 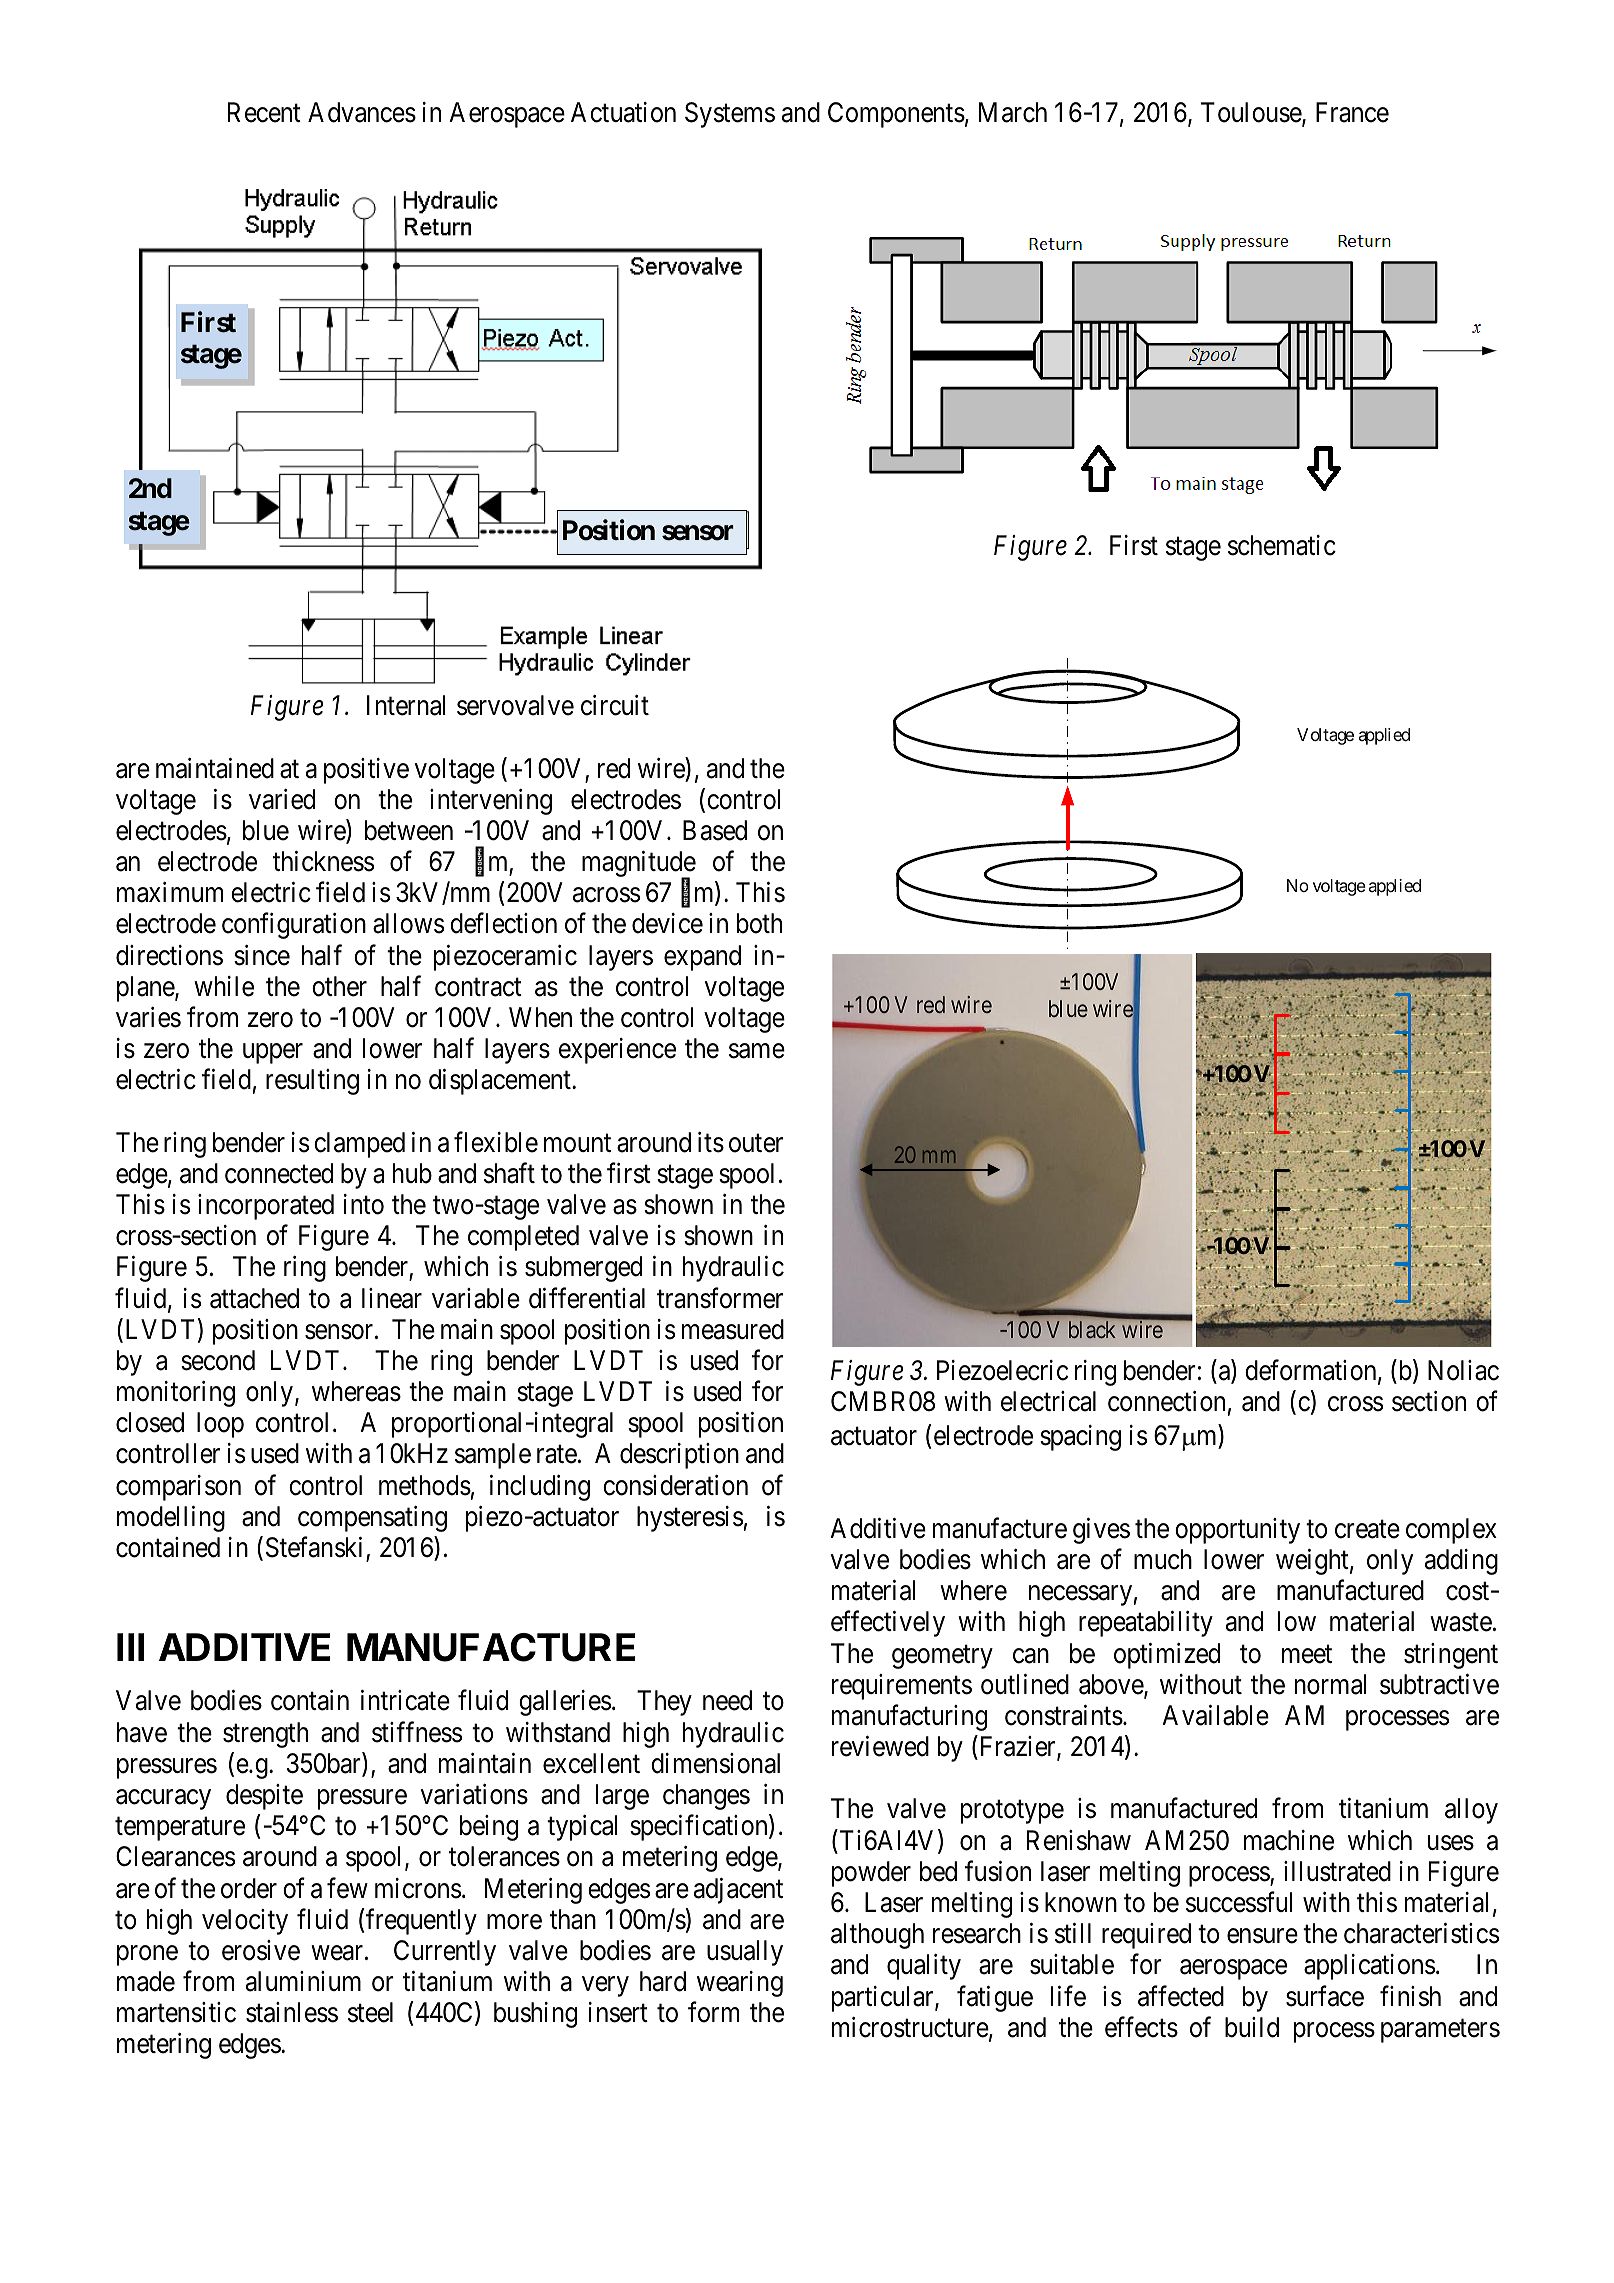 I want to click on usually, so click(x=745, y=1953).
